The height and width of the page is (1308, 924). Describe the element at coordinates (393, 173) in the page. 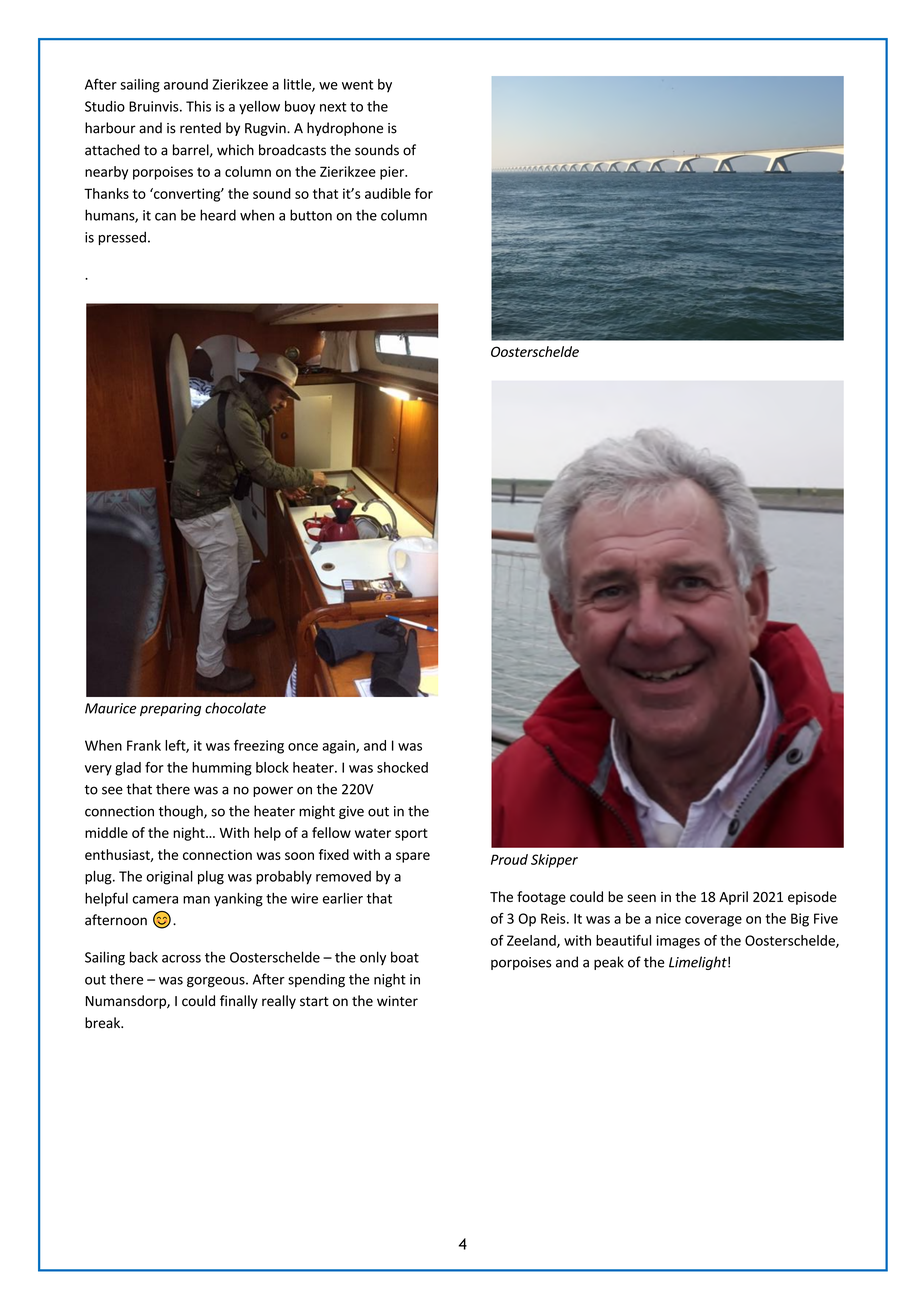

I see `pier` at that location.
